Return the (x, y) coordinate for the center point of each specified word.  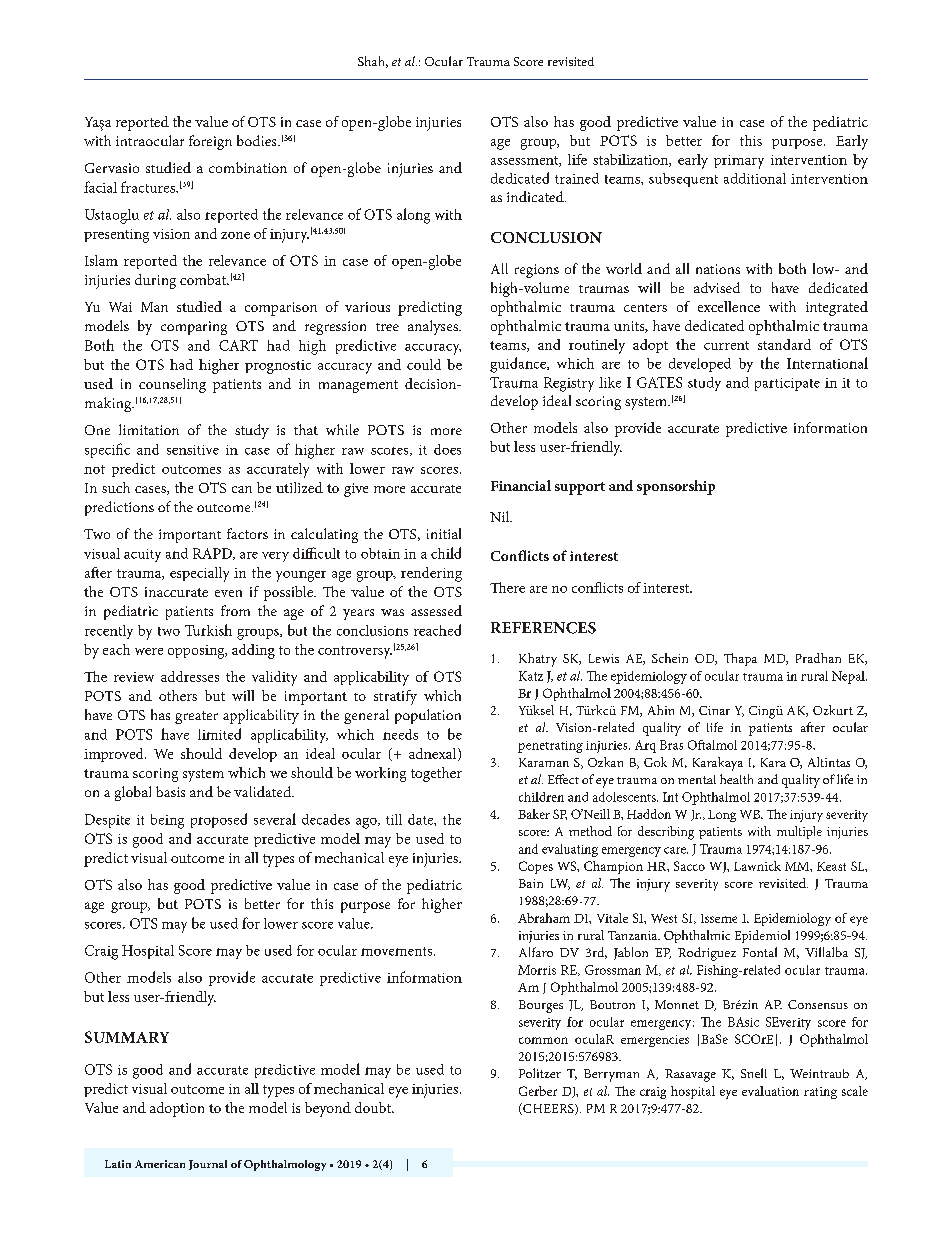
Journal (208, 1165)
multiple (799, 832)
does (447, 449)
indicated (536, 196)
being (167, 821)
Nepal (849, 677)
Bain (531, 883)
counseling (172, 385)
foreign (210, 142)
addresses (190, 676)
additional (755, 178)
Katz (531, 676)
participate (787, 384)
